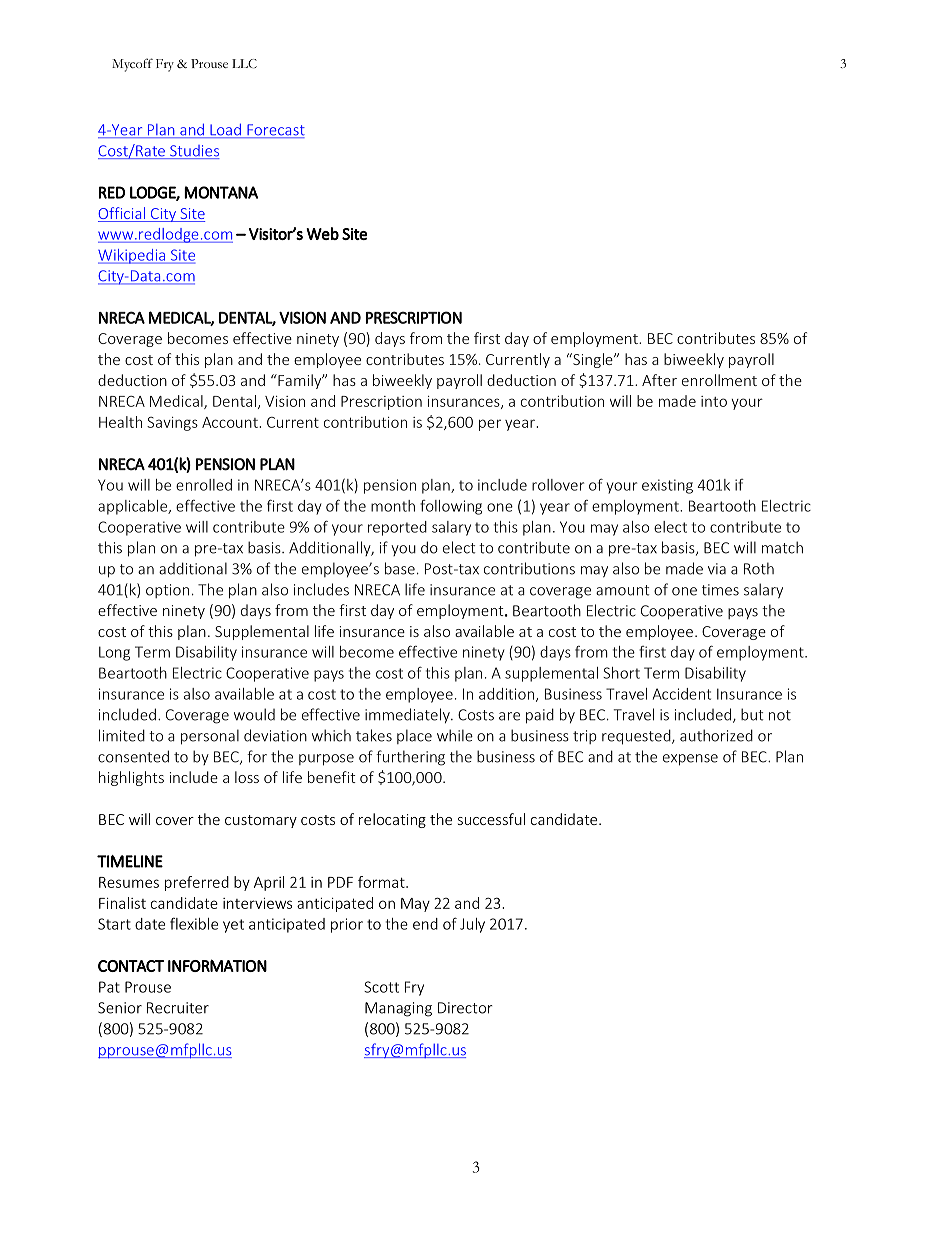 This image has width=952, height=1233. What do you see at coordinates (194, 152) in the image?
I see `Studies` at bounding box center [194, 152].
